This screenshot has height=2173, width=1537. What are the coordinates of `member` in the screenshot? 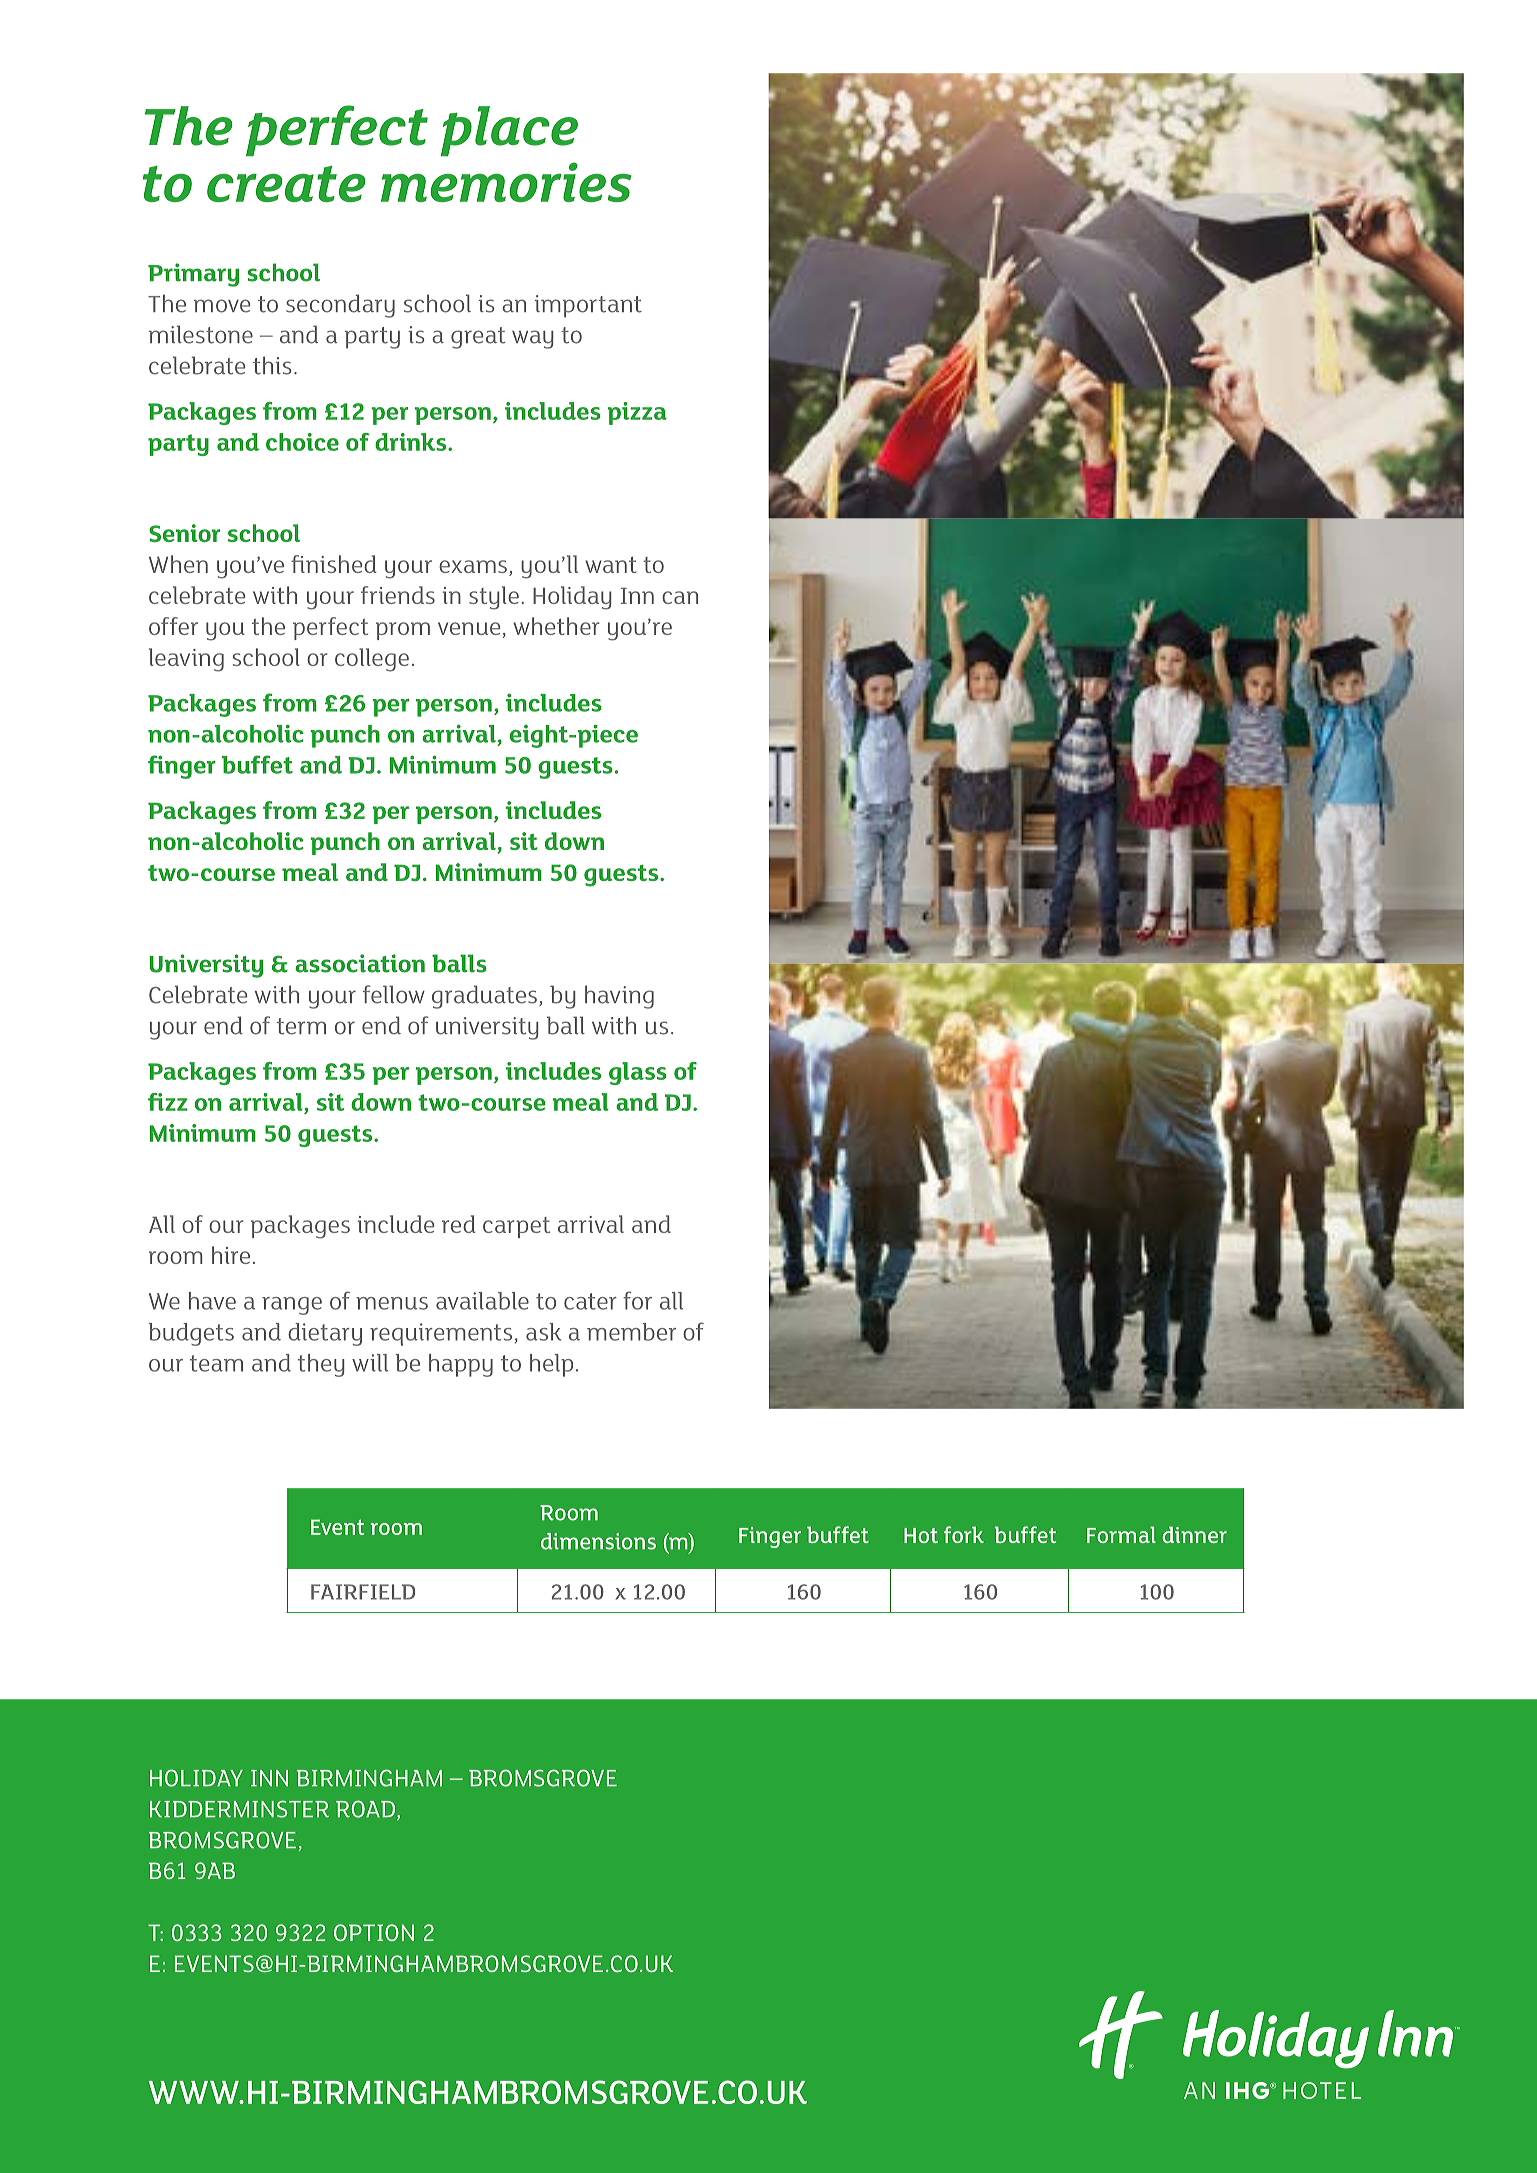 It's located at (631, 1332).
